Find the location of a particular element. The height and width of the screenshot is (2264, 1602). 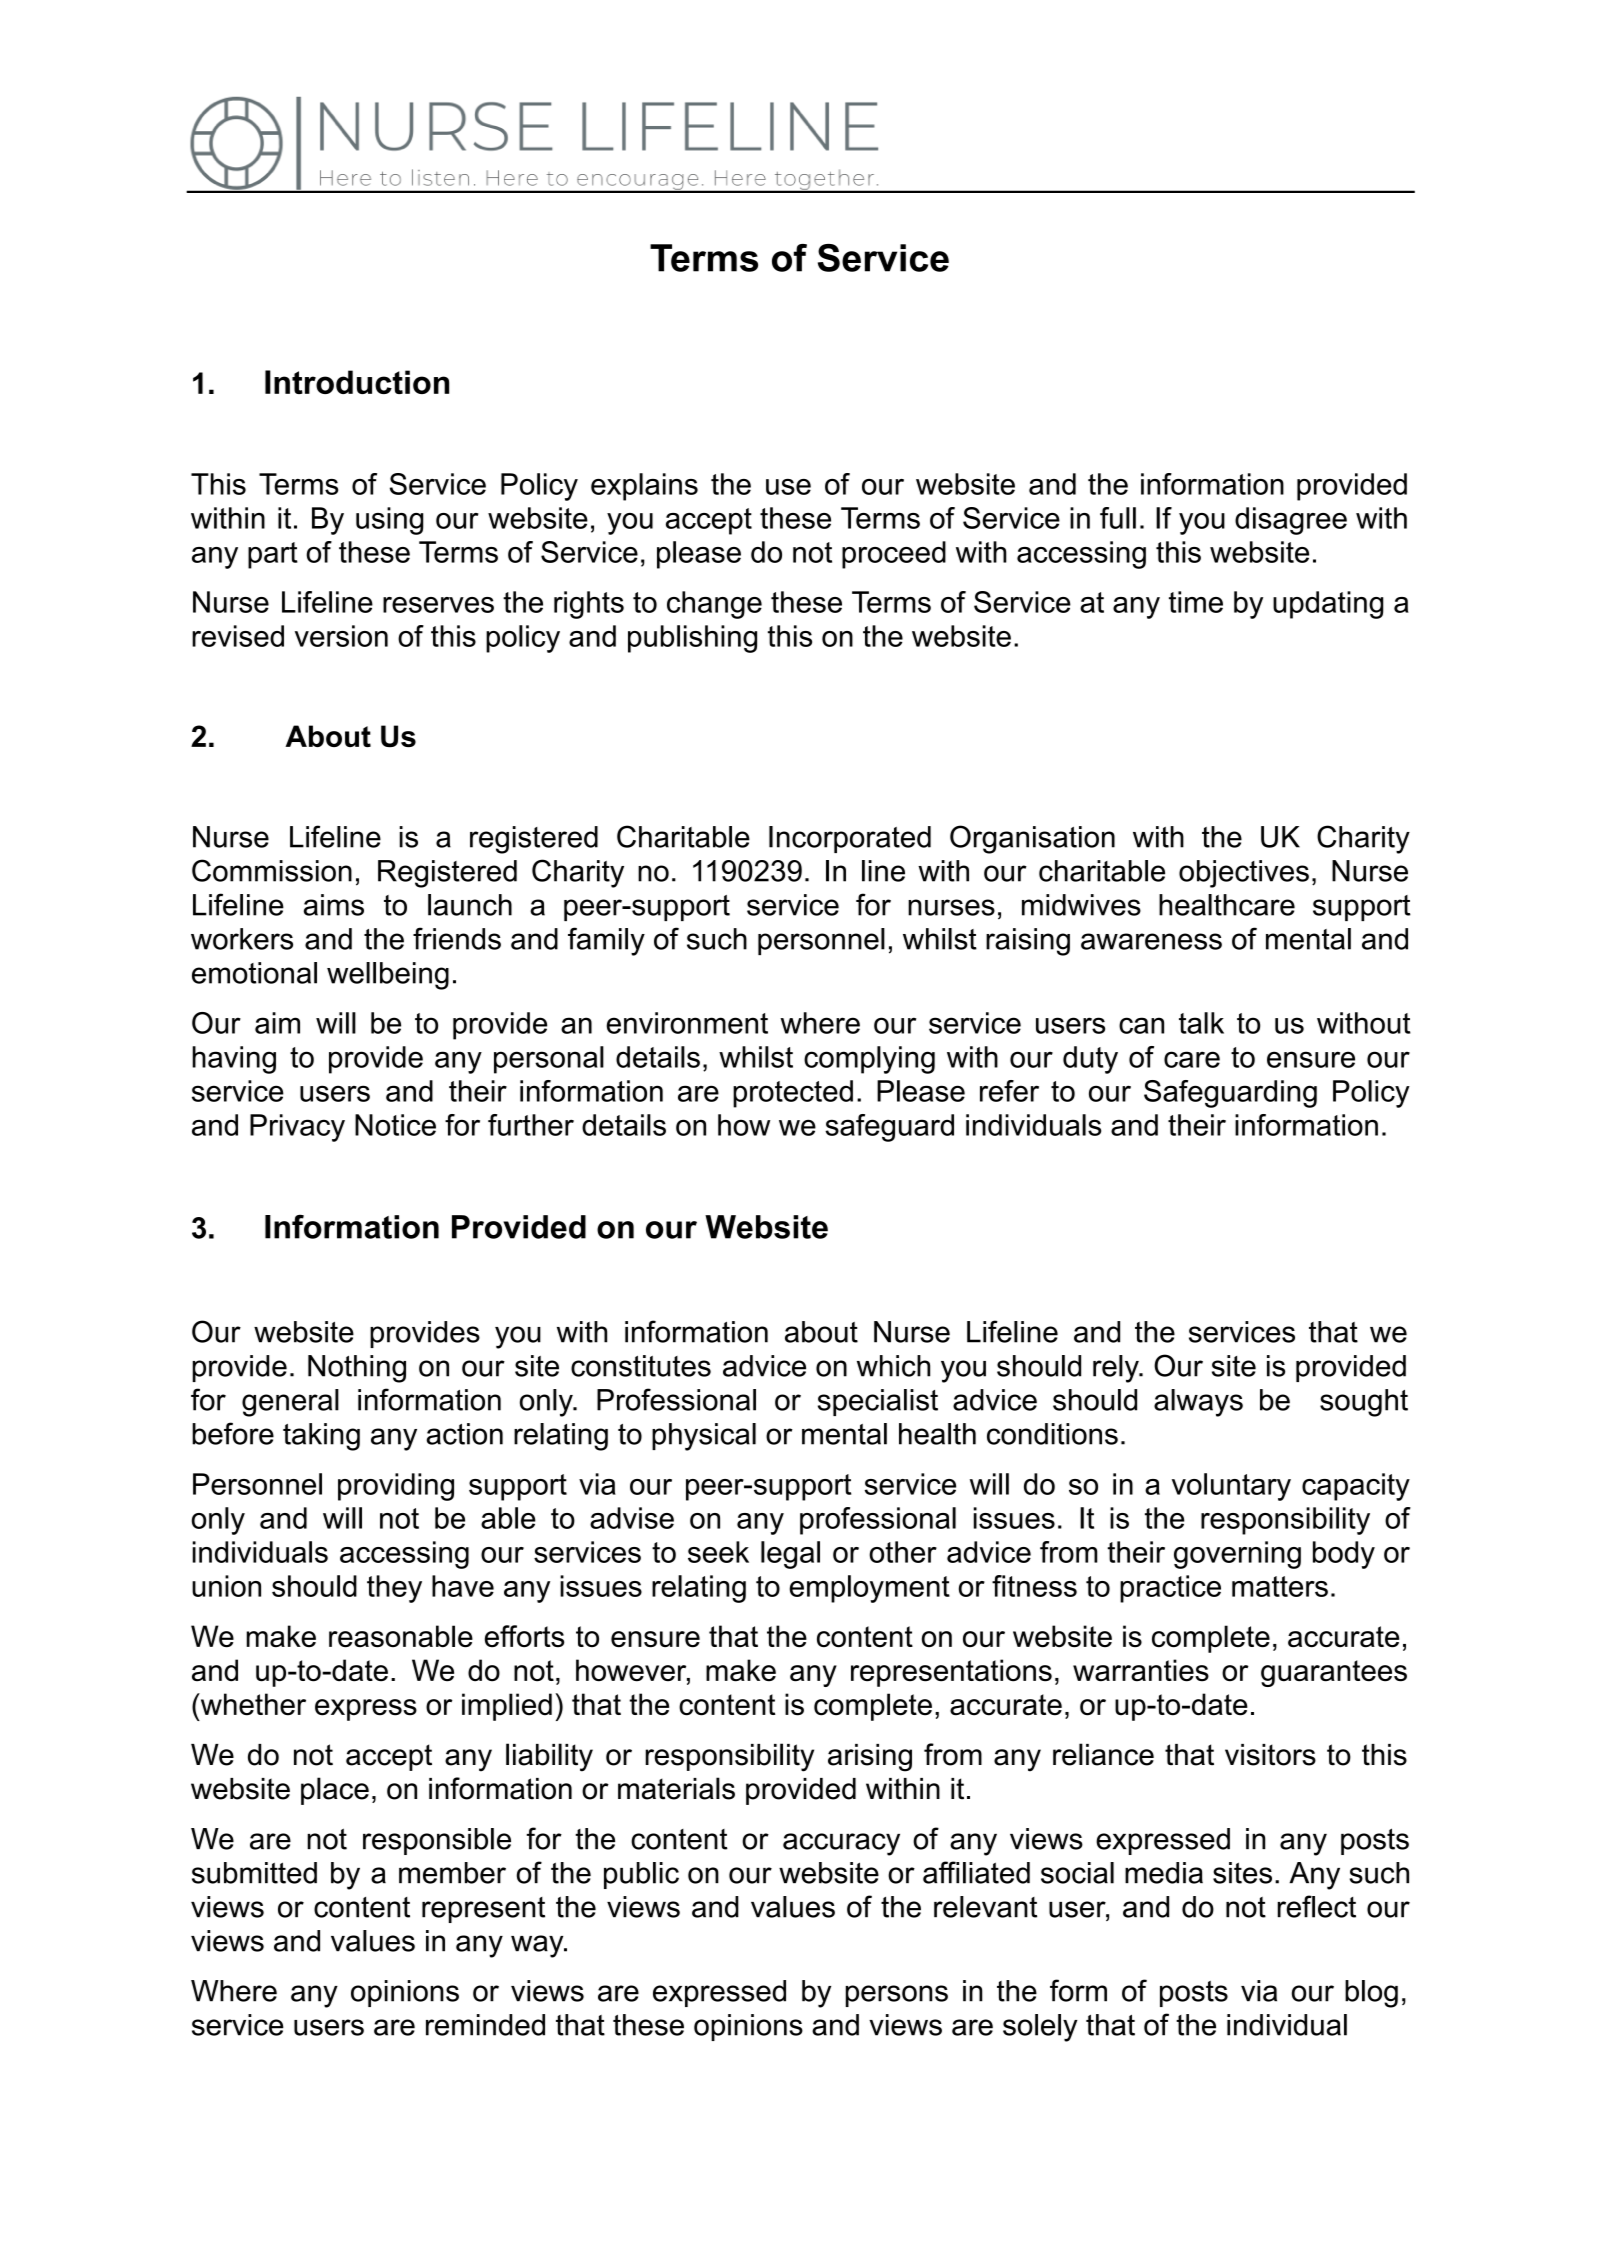

protected is located at coordinates (793, 1094).
